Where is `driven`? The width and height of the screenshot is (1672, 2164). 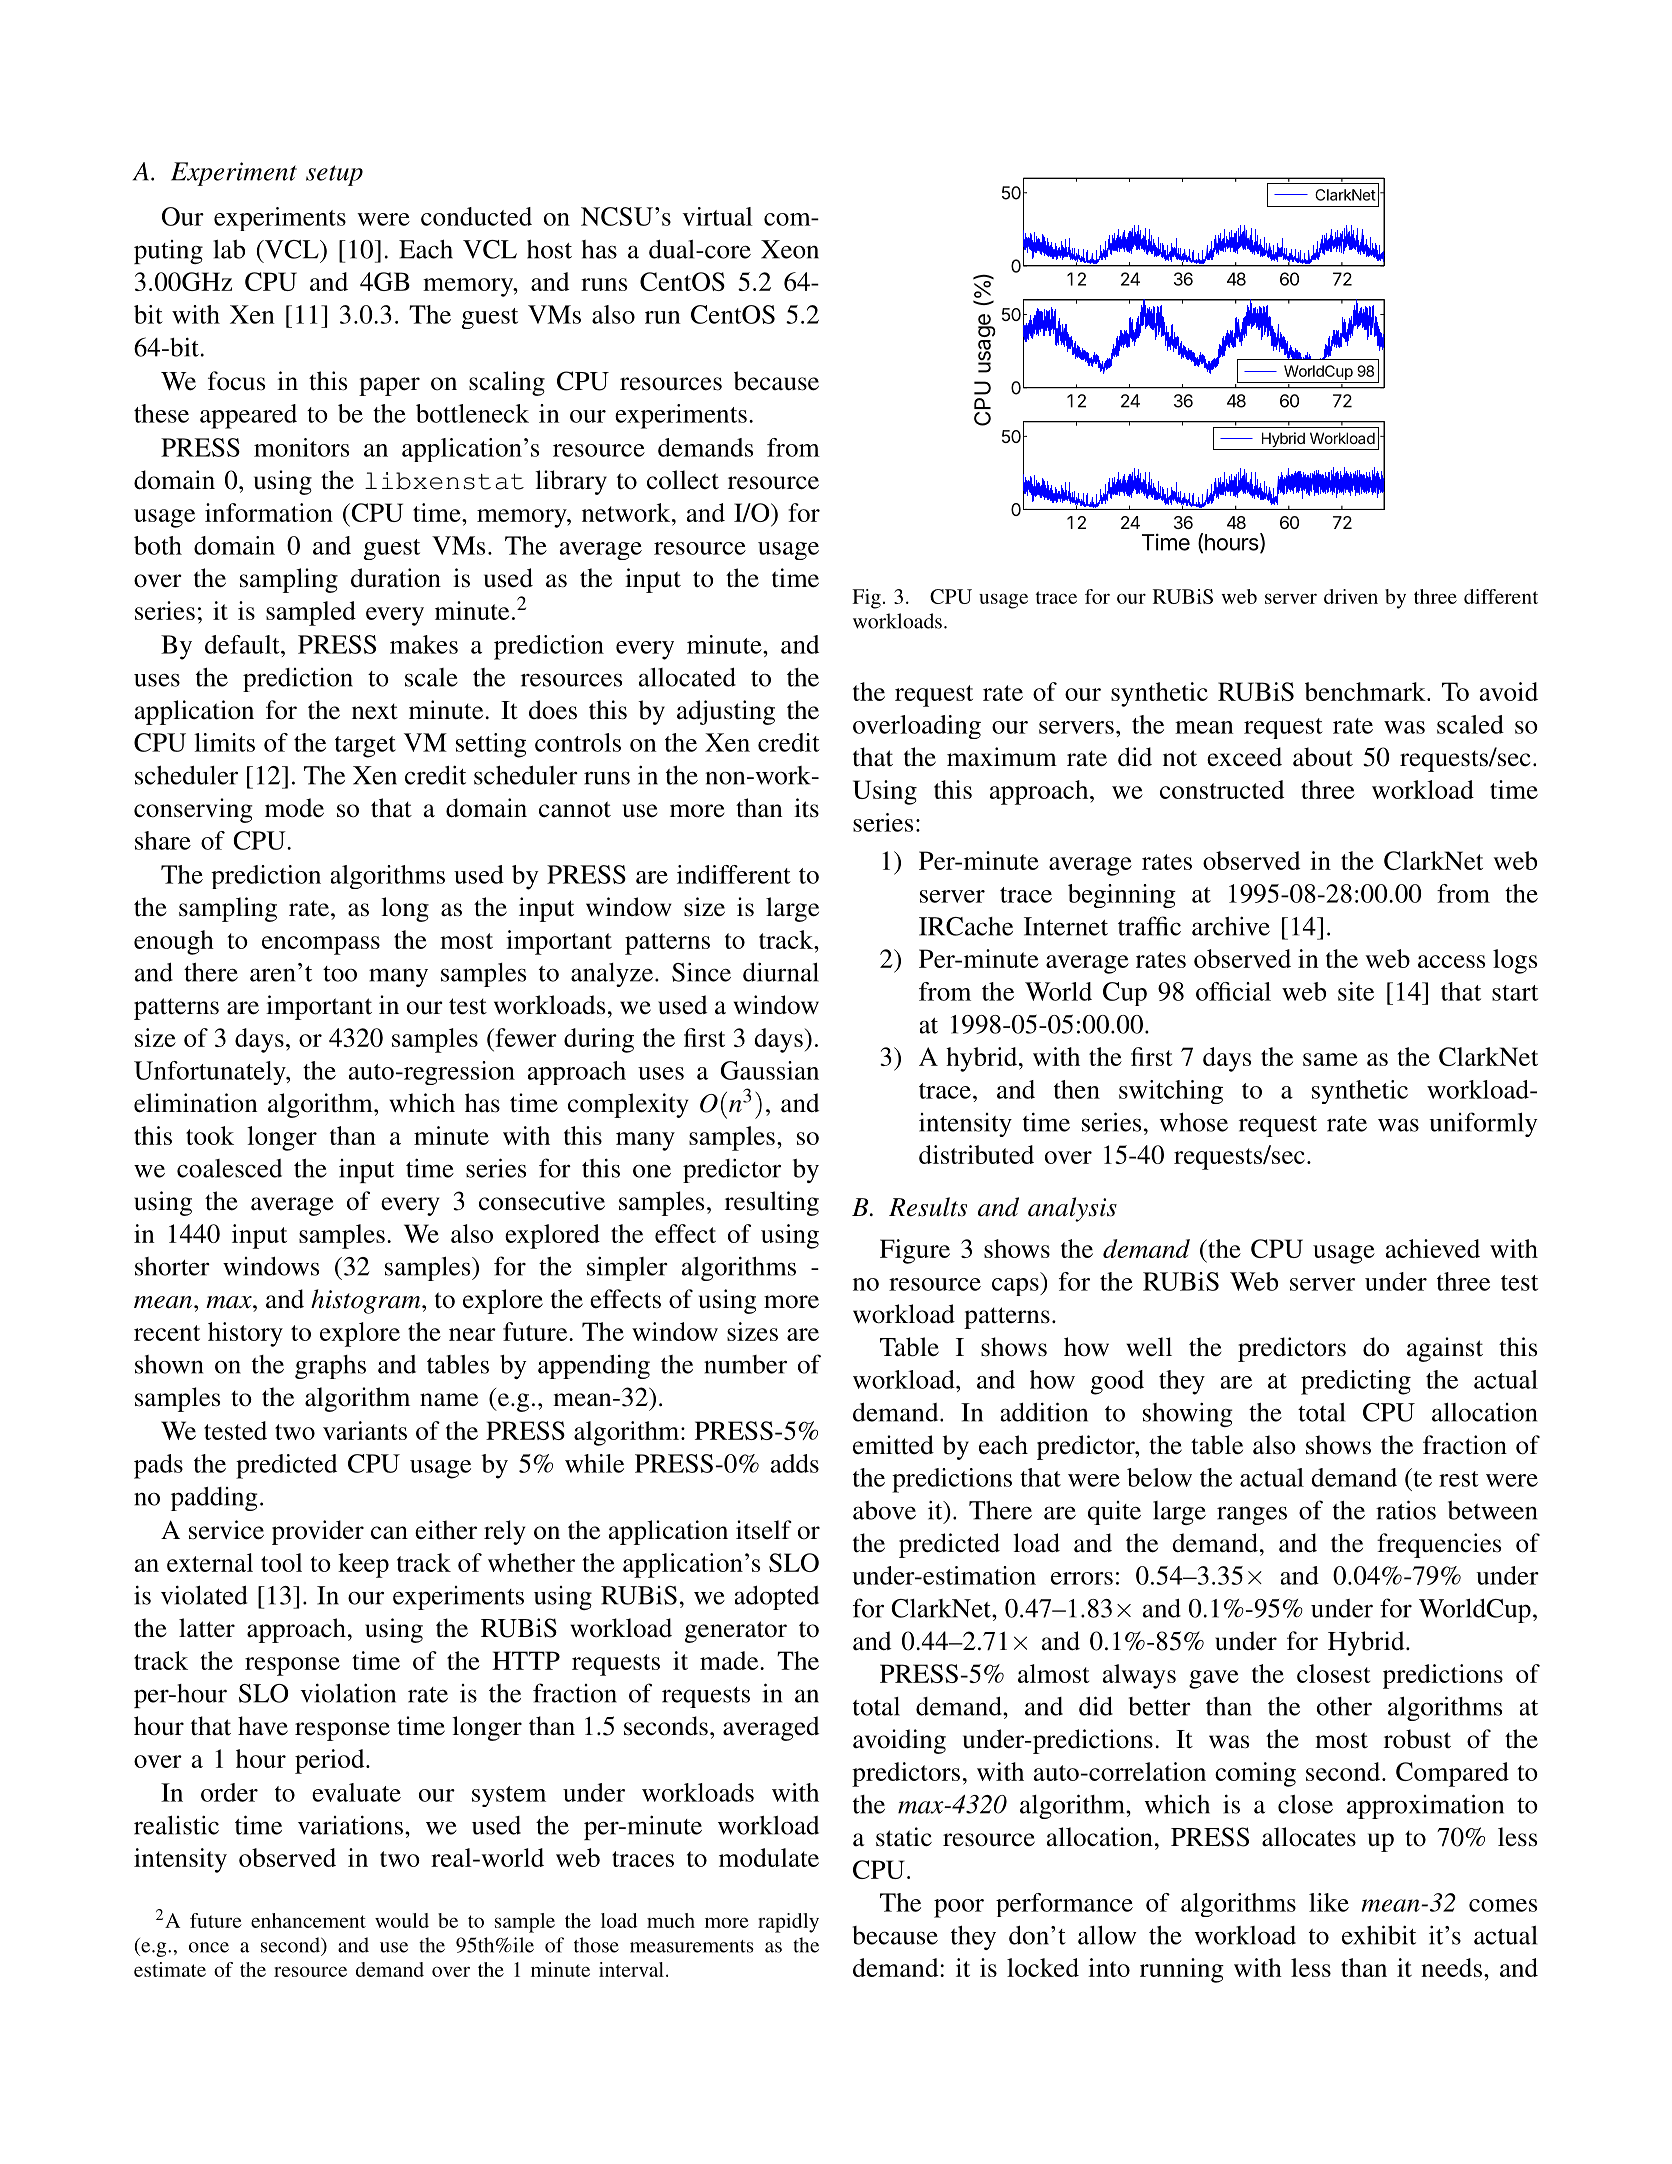 driven is located at coordinates (1351, 596).
